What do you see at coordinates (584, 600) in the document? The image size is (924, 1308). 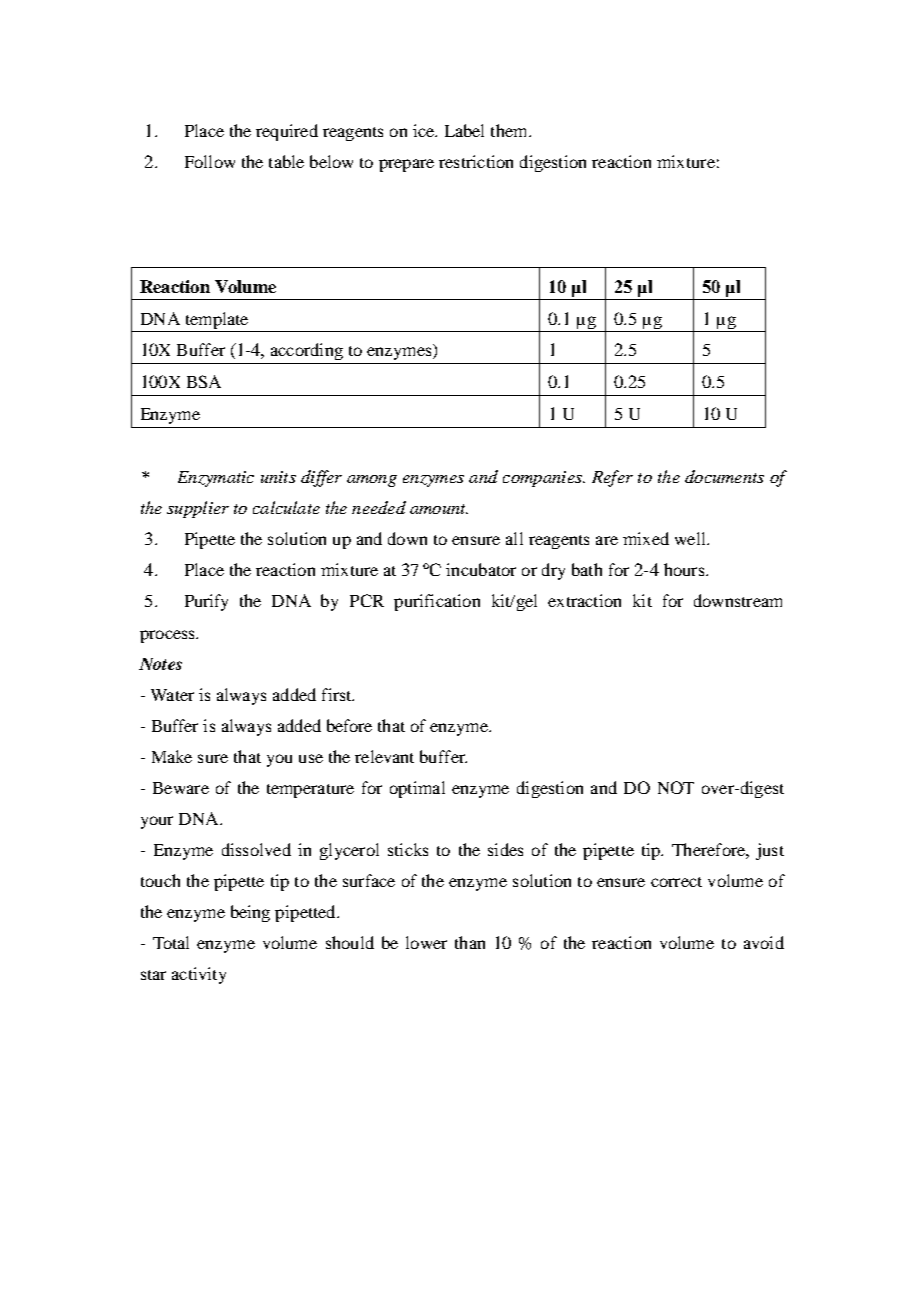 I see `extraction` at bounding box center [584, 600].
